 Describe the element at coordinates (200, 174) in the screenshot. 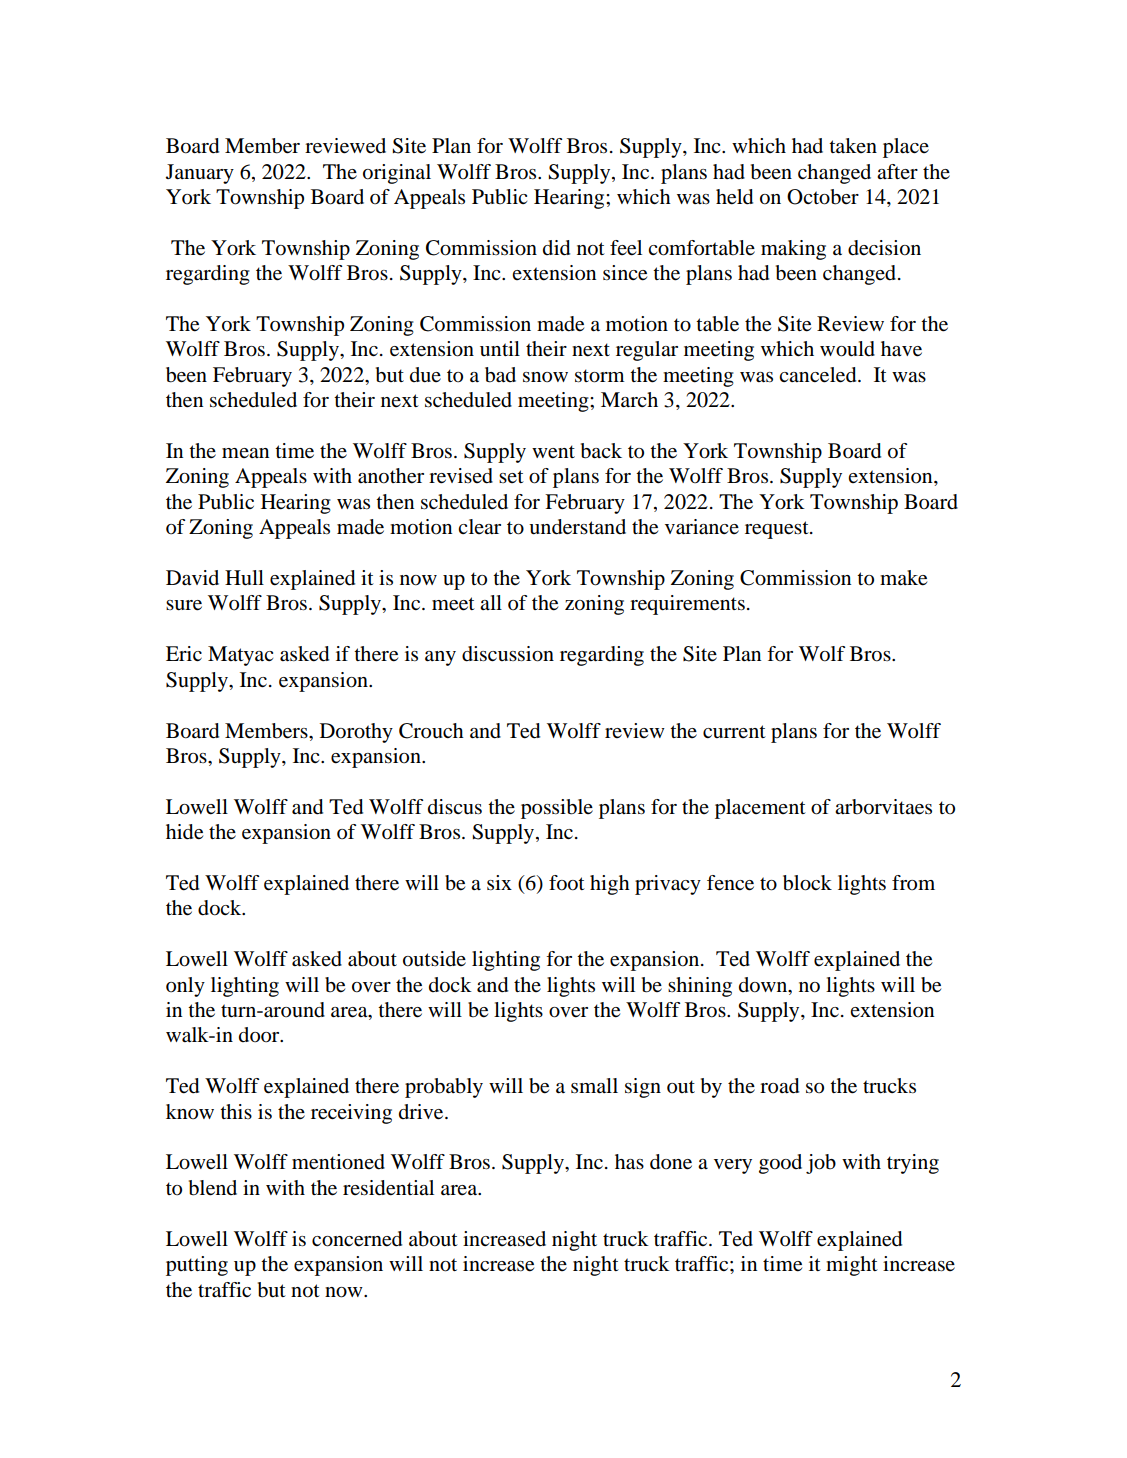

I see `January` at that location.
